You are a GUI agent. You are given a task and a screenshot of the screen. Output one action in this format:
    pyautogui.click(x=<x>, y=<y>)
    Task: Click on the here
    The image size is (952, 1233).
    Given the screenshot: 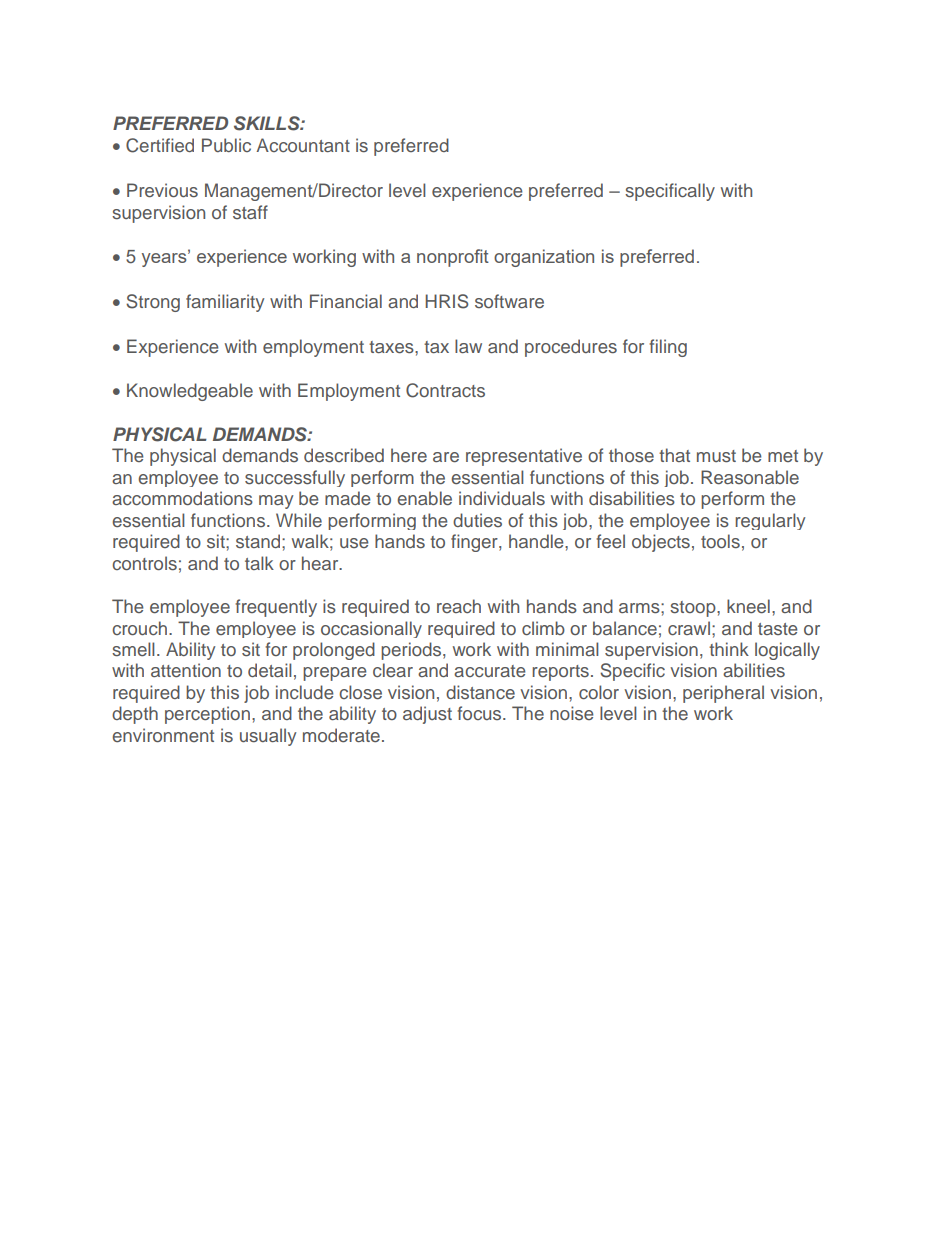 What is the action you would take?
    pyautogui.click(x=409, y=455)
